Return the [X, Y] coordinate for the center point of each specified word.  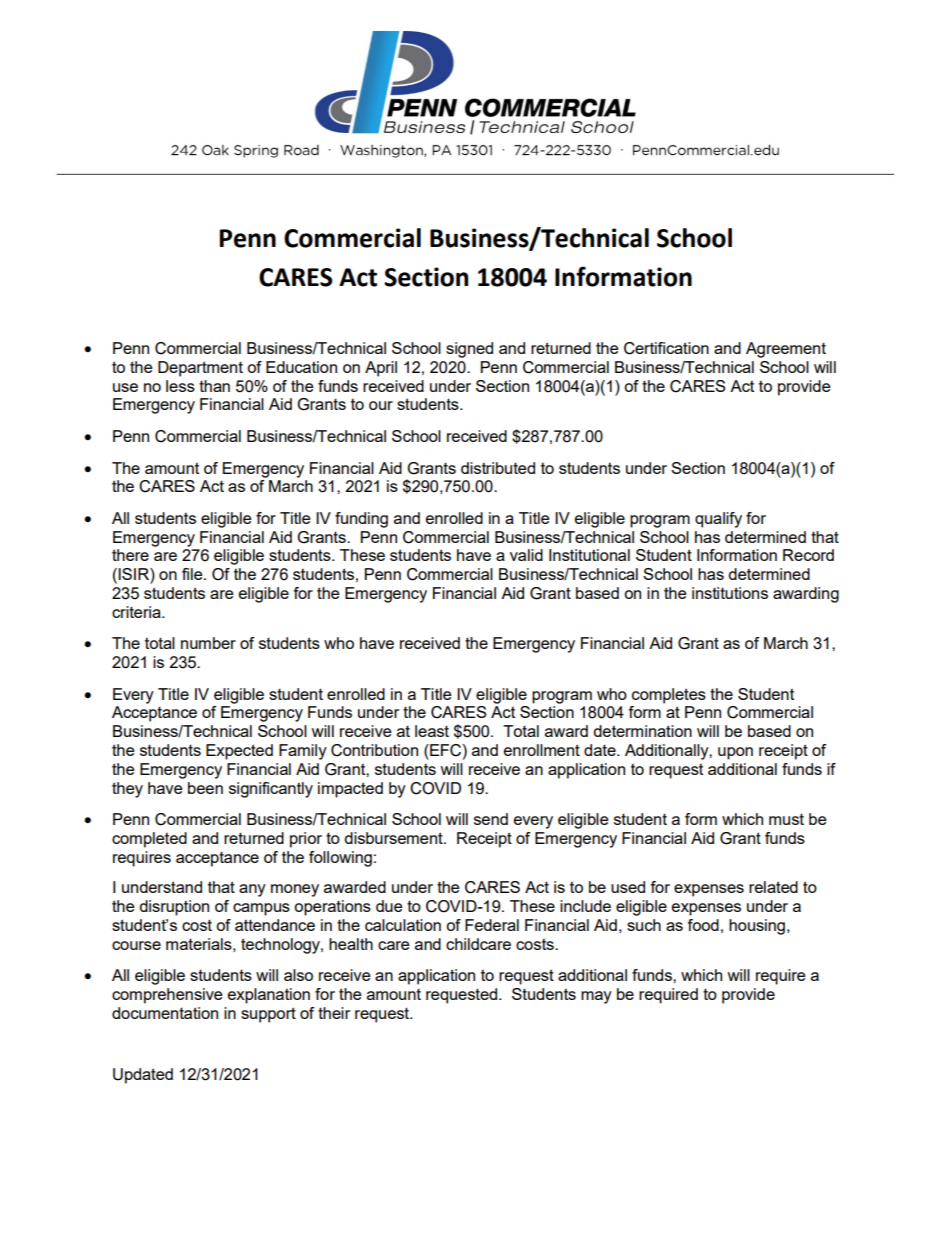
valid [526, 555]
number [208, 643]
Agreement [786, 350]
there [130, 555]
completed [149, 840]
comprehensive [167, 996]
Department [200, 369]
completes [669, 696]
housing [757, 927]
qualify [718, 520]
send [491, 819]
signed [469, 350]
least [432, 731]
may [596, 997]
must [786, 819]
